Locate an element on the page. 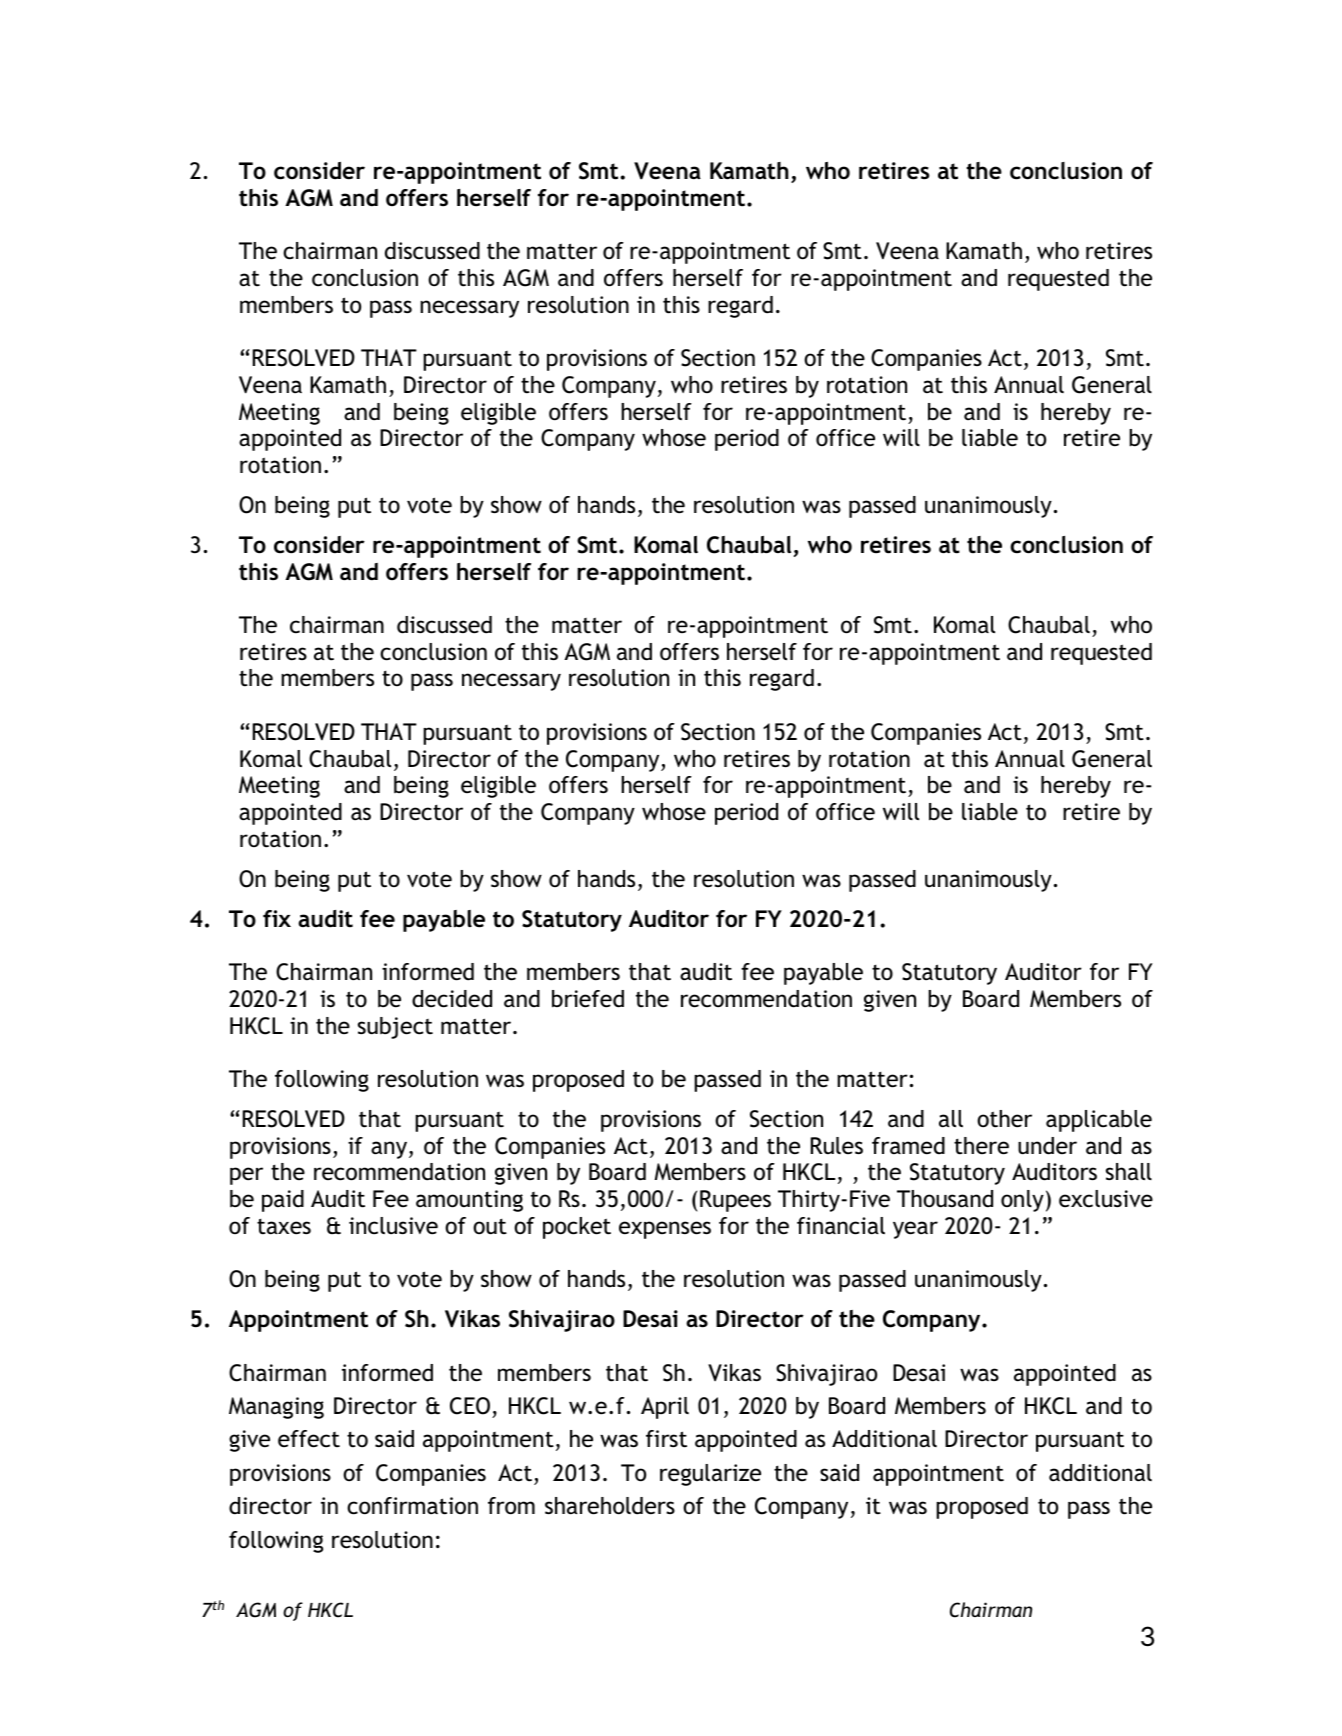  year is located at coordinates (915, 1230).
